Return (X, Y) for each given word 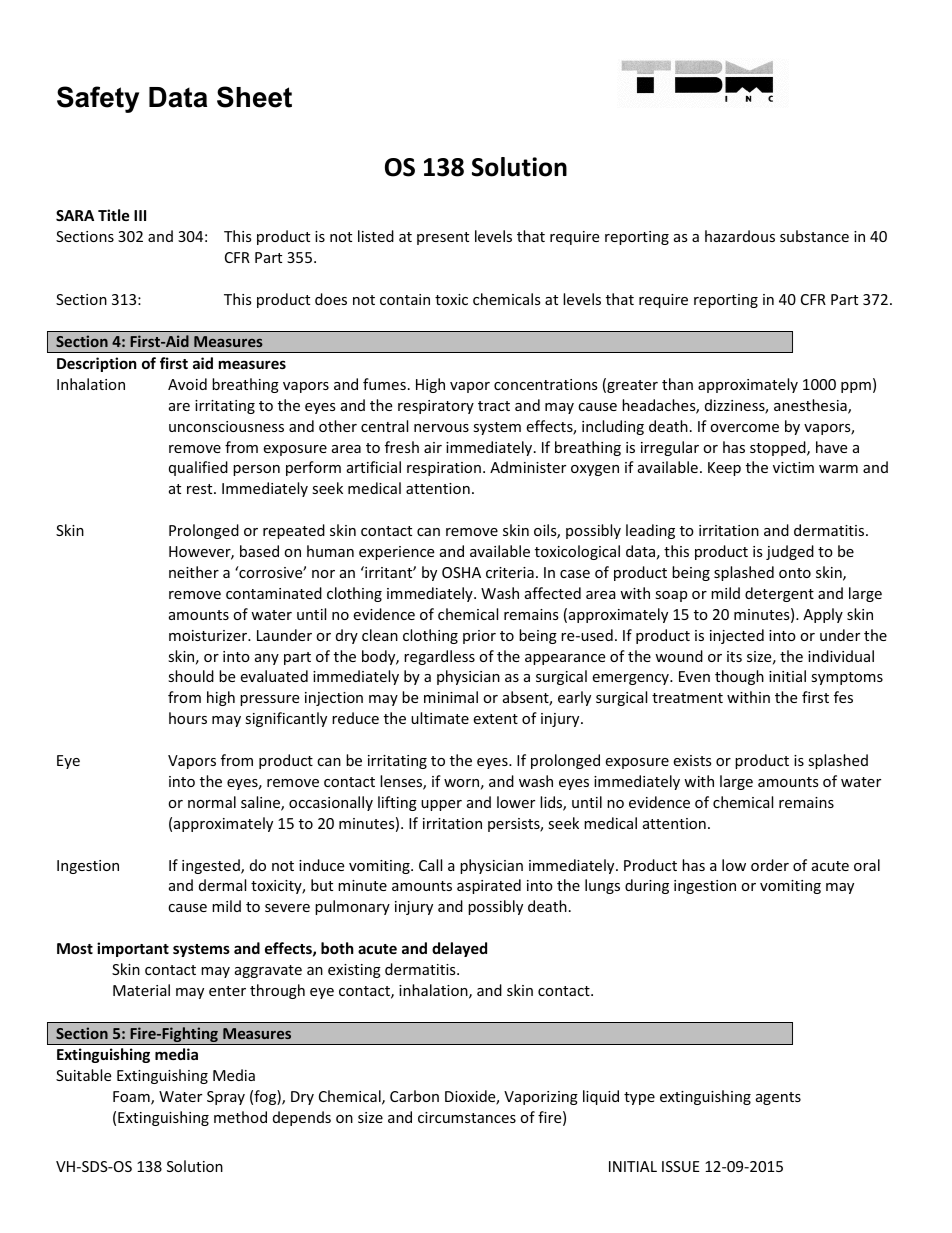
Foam (132, 1098)
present (443, 238)
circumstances (467, 1117)
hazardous (740, 236)
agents (778, 1098)
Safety (98, 99)
